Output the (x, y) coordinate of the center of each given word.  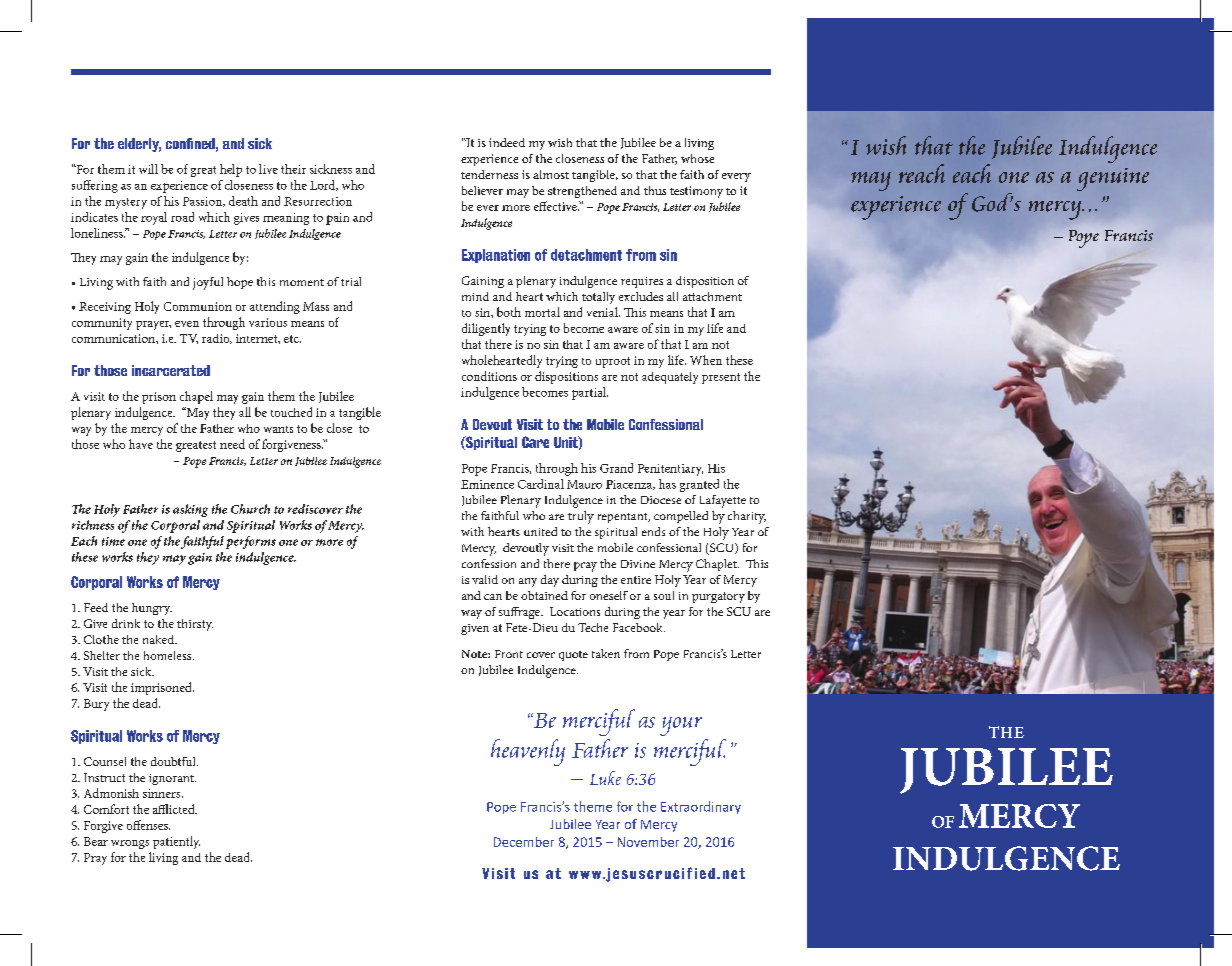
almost (551, 174)
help (231, 170)
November (648, 842)
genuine (1113, 179)
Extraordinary (701, 807)
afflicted (175, 809)
